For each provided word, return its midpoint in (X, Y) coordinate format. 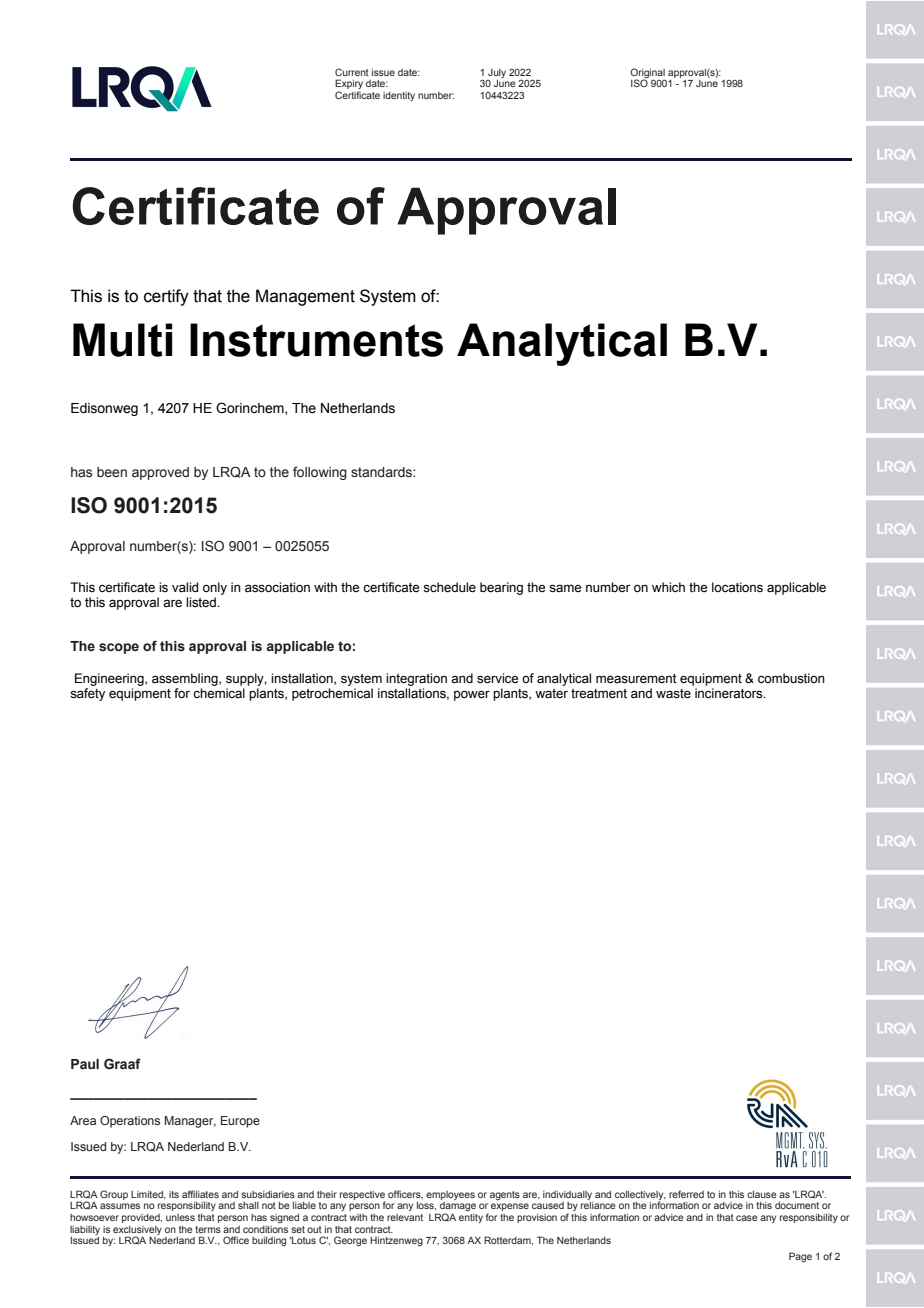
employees (450, 1195)
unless (180, 1217)
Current (352, 72)
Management (305, 297)
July (497, 73)
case (747, 1218)
